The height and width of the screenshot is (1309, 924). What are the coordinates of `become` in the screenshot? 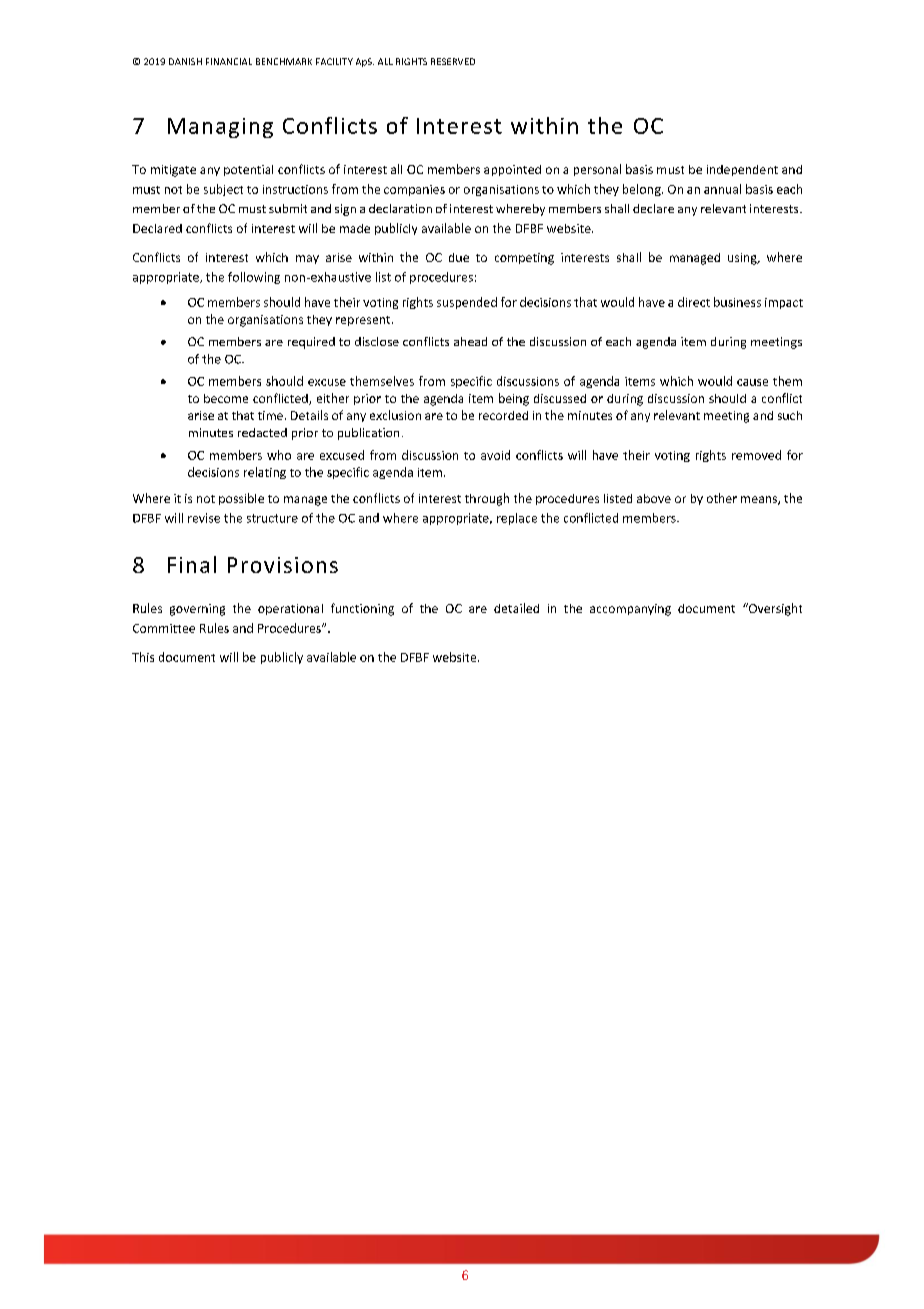 It's located at (226, 398).
